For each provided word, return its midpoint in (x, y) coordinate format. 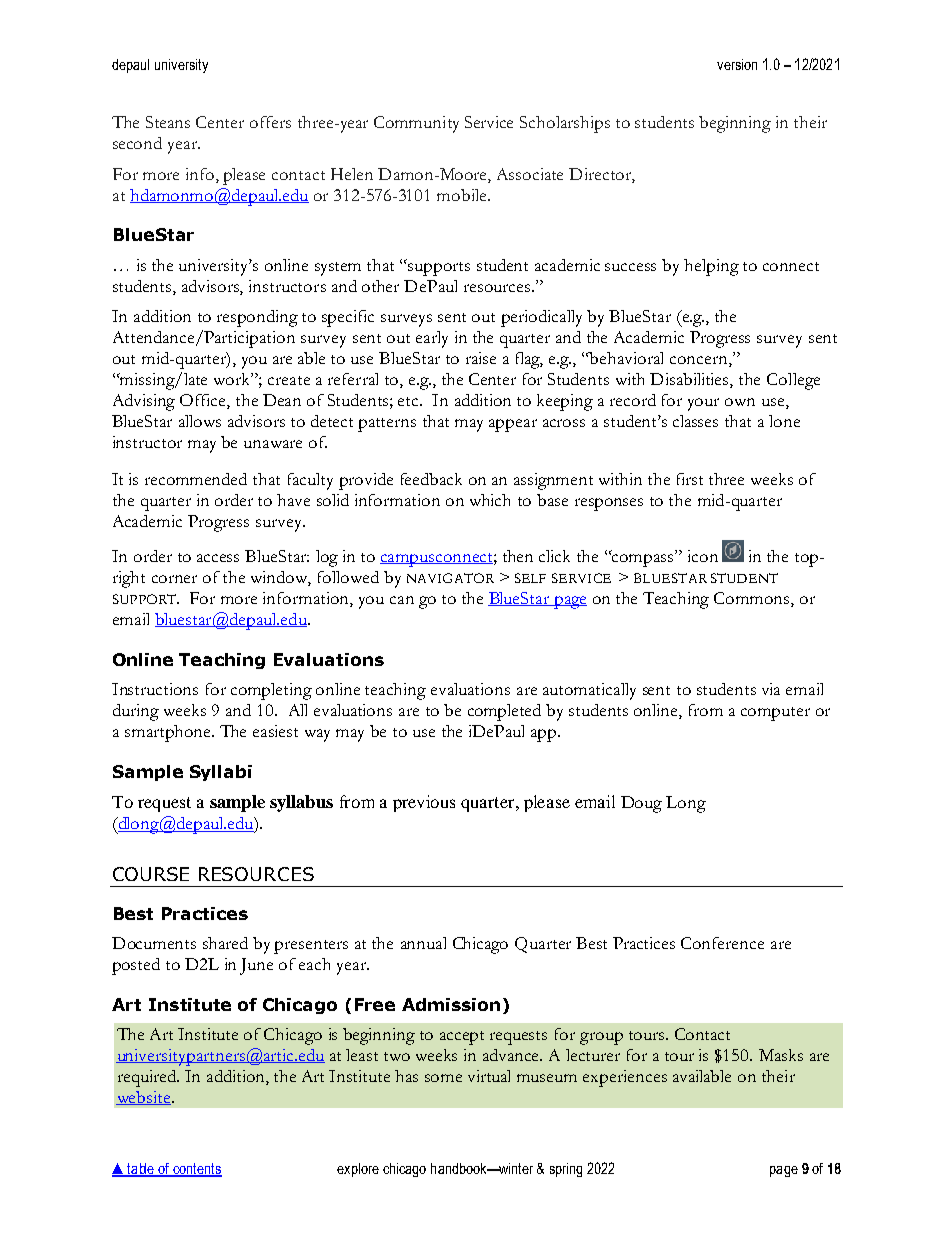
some (443, 1078)
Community (416, 124)
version (737, 64)
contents (196, 1169)
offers (270, 122)
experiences (625, 1078)
